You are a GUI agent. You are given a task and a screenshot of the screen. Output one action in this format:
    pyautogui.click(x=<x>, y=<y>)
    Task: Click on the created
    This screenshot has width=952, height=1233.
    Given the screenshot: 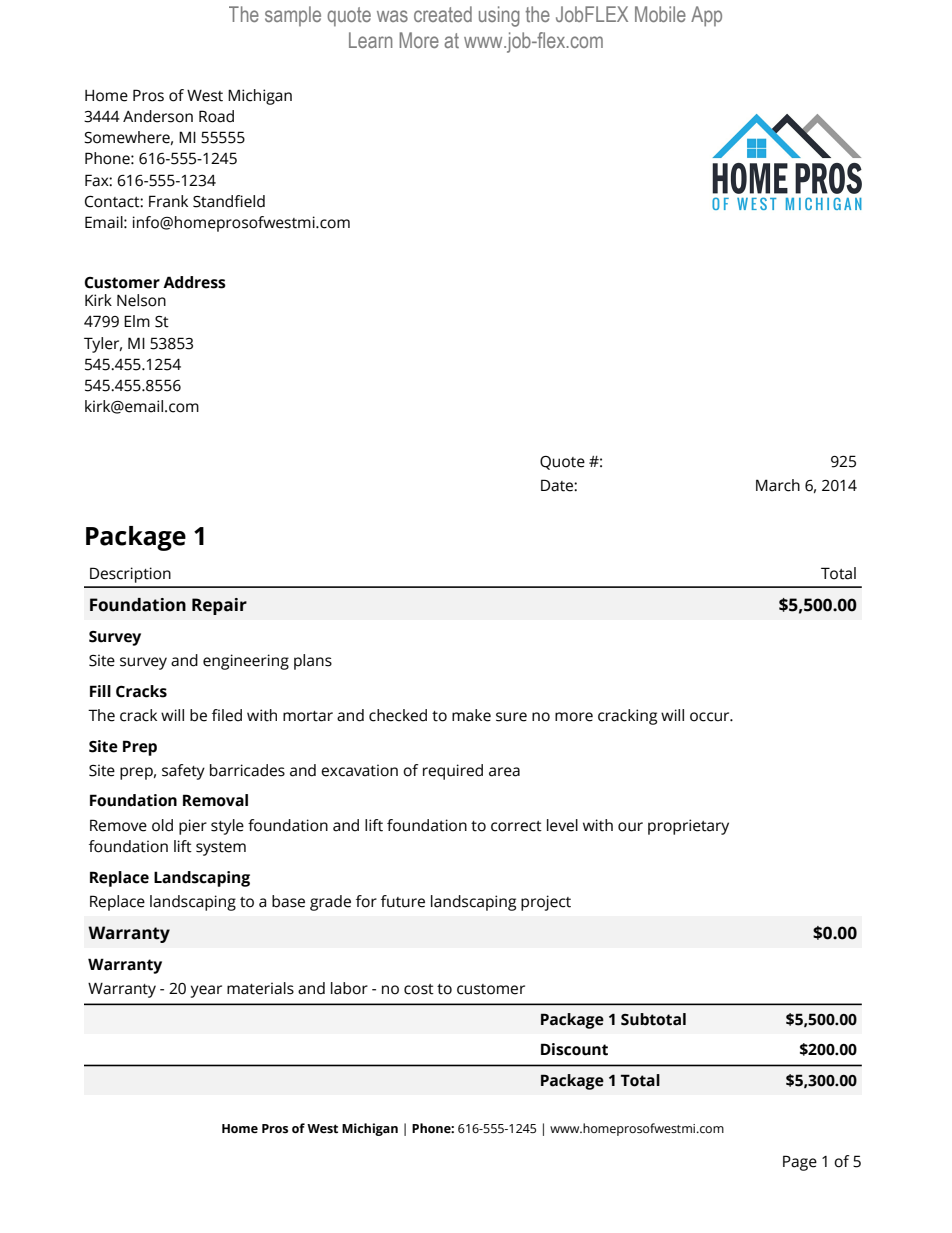 What is the action you would take?
    pyautogui.click(x=443, y=14)
